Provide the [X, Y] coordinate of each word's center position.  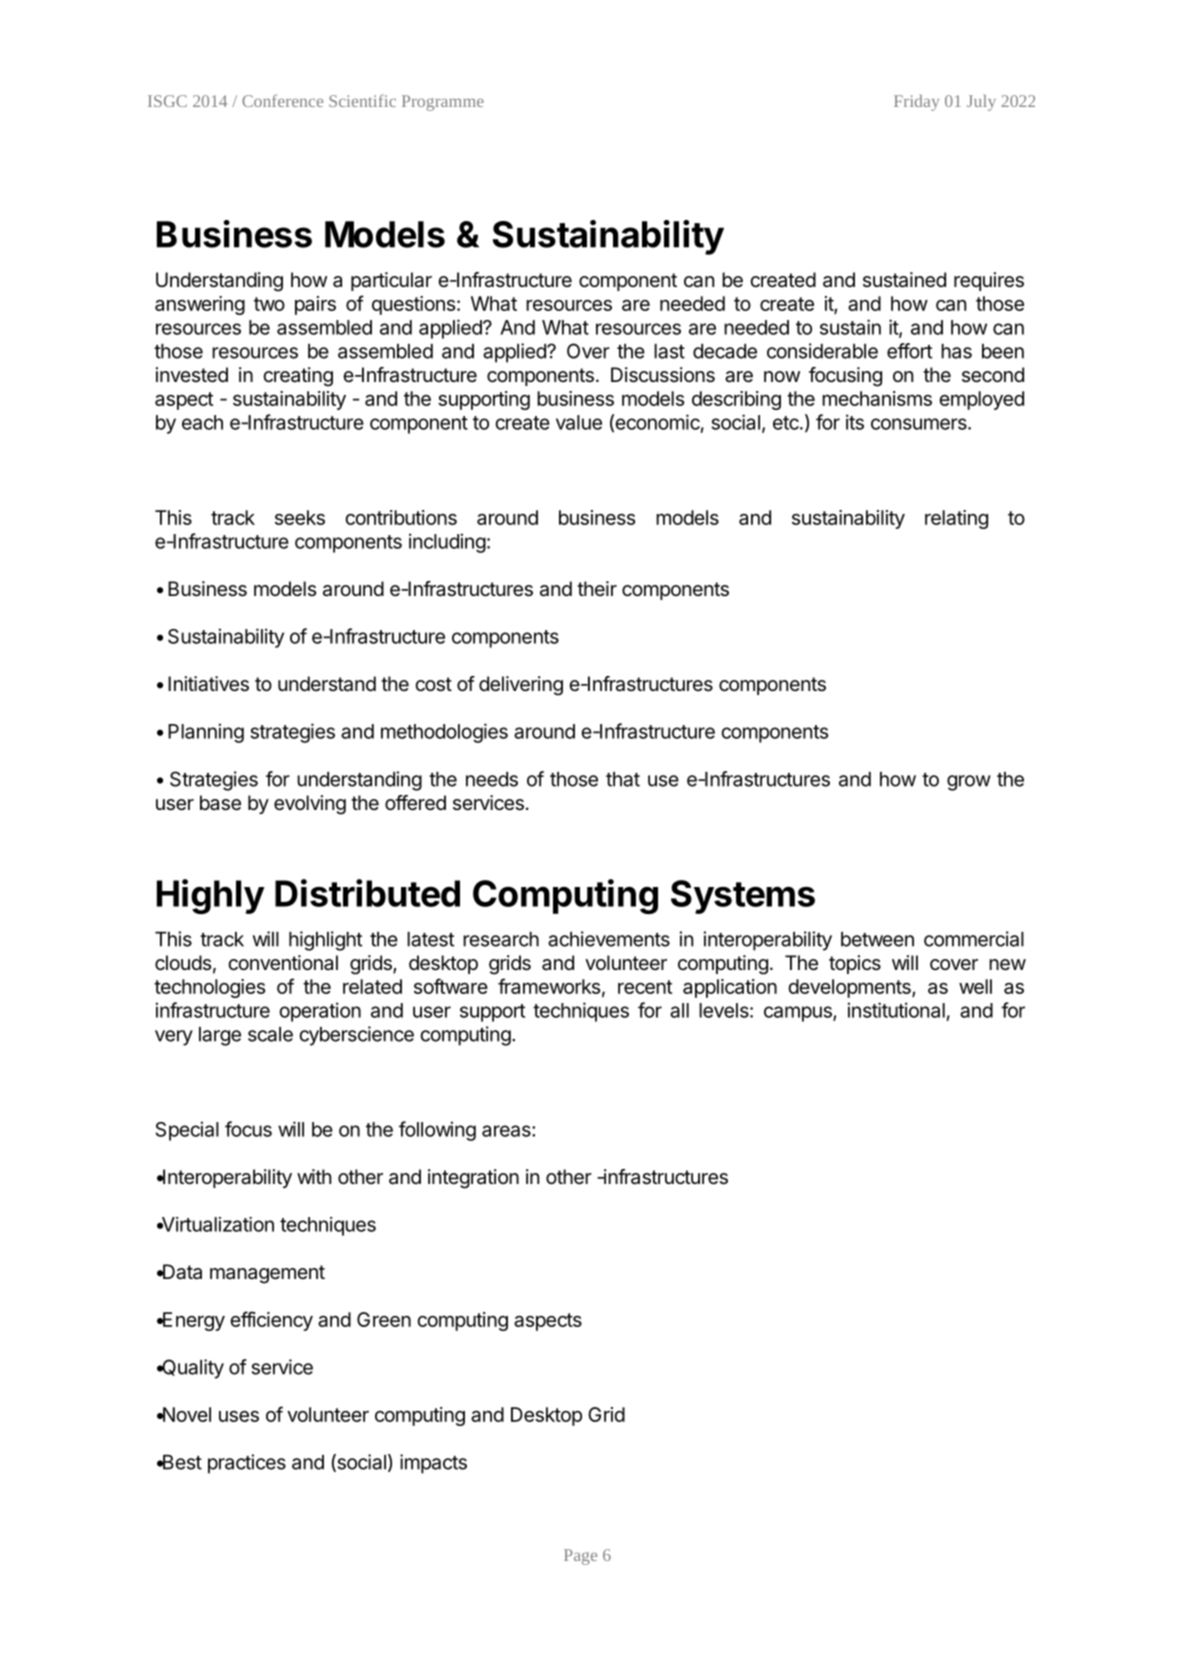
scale [270, 1034]
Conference [282, 100]
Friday [916, 103]
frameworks [549, 986]
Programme [443, 103]
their [597, 588]
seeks [300, 517]
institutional [896, 1010]
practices [247, 1464]
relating [956, 519]
